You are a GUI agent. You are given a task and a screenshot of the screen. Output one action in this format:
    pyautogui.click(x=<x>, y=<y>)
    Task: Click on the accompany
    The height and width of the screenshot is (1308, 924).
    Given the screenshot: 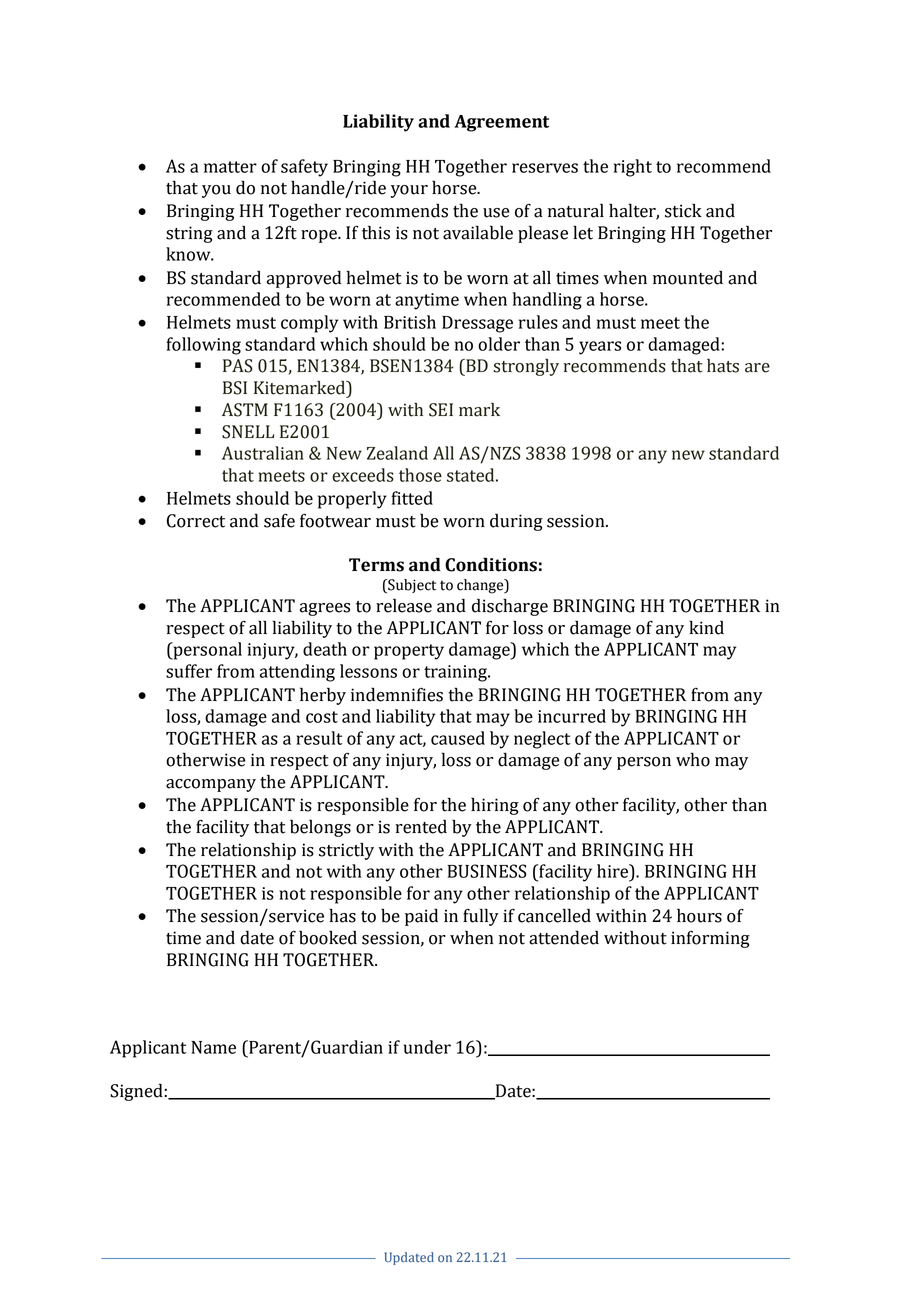 What is the action you would take?
    pyautogui.click(x=211, y=785)
